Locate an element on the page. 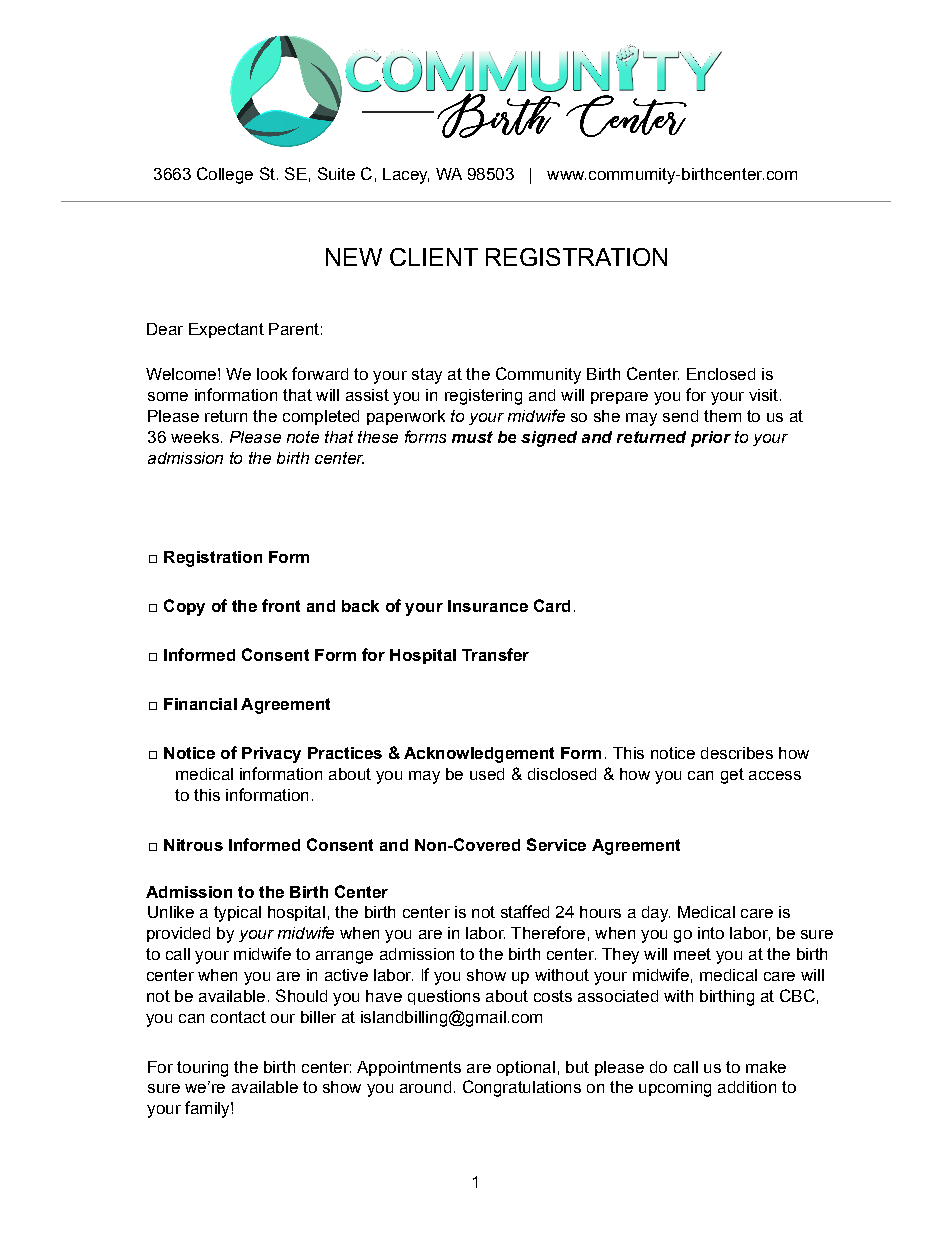  look is located at coordinates (272, 374).
